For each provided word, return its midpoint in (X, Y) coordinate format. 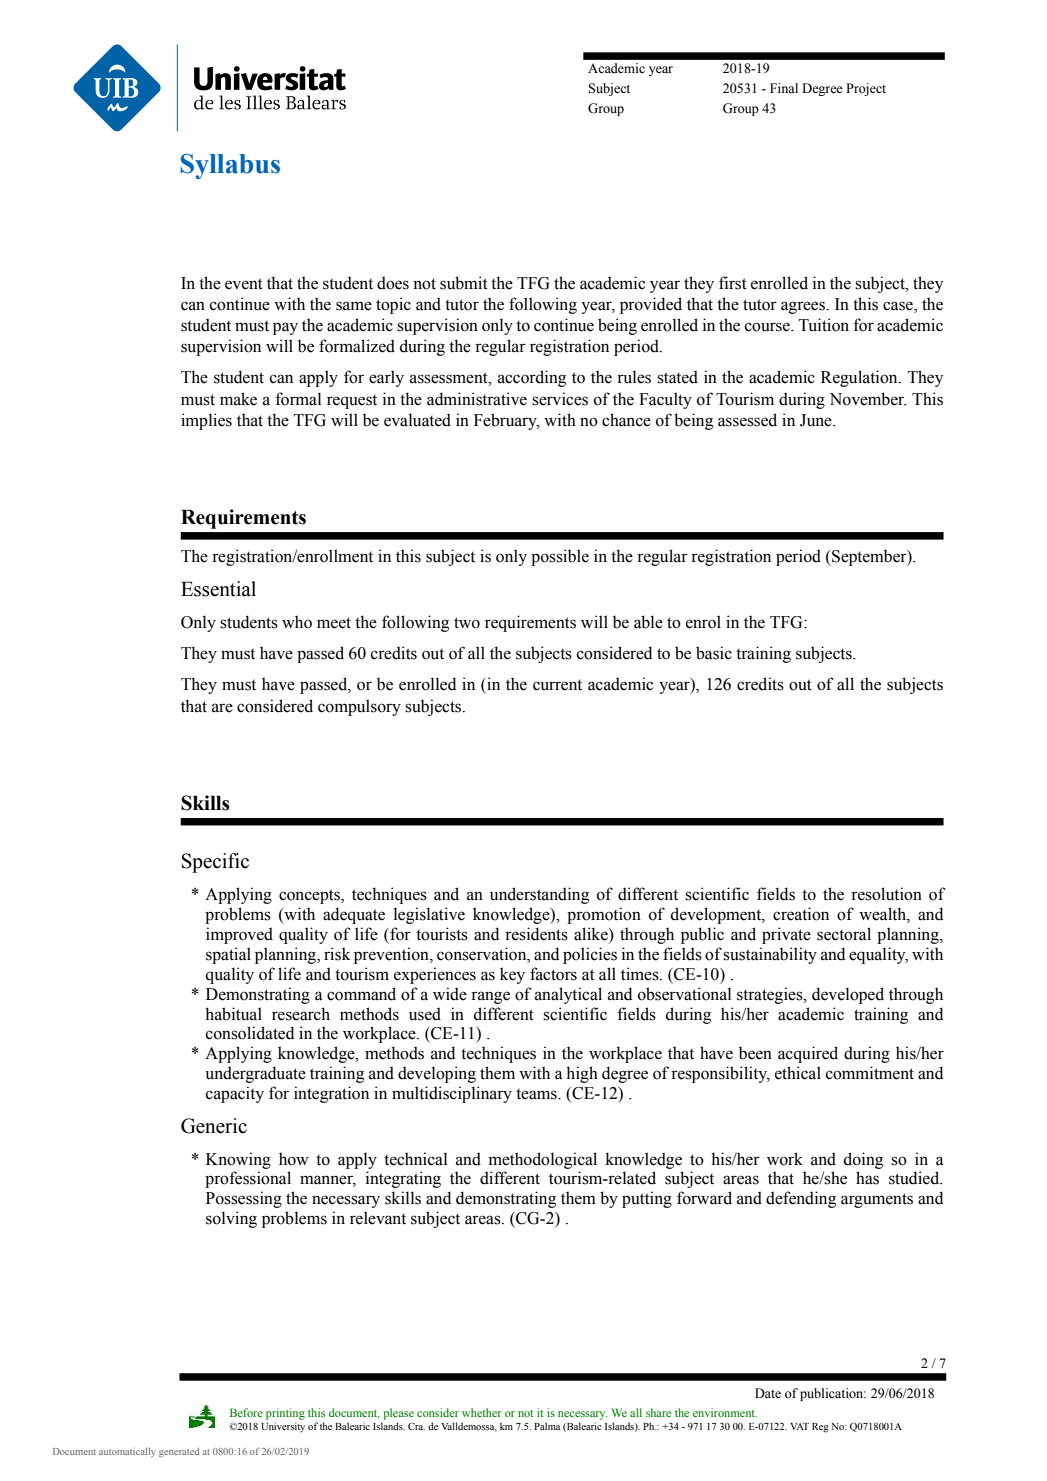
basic (714, 653)
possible (560, 557)
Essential (218, 589)
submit (464, 283)
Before (246, 1412)
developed (848, 995)
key (512, 975)
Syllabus (230, 166)
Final (784, 88)
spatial (228, 955)
